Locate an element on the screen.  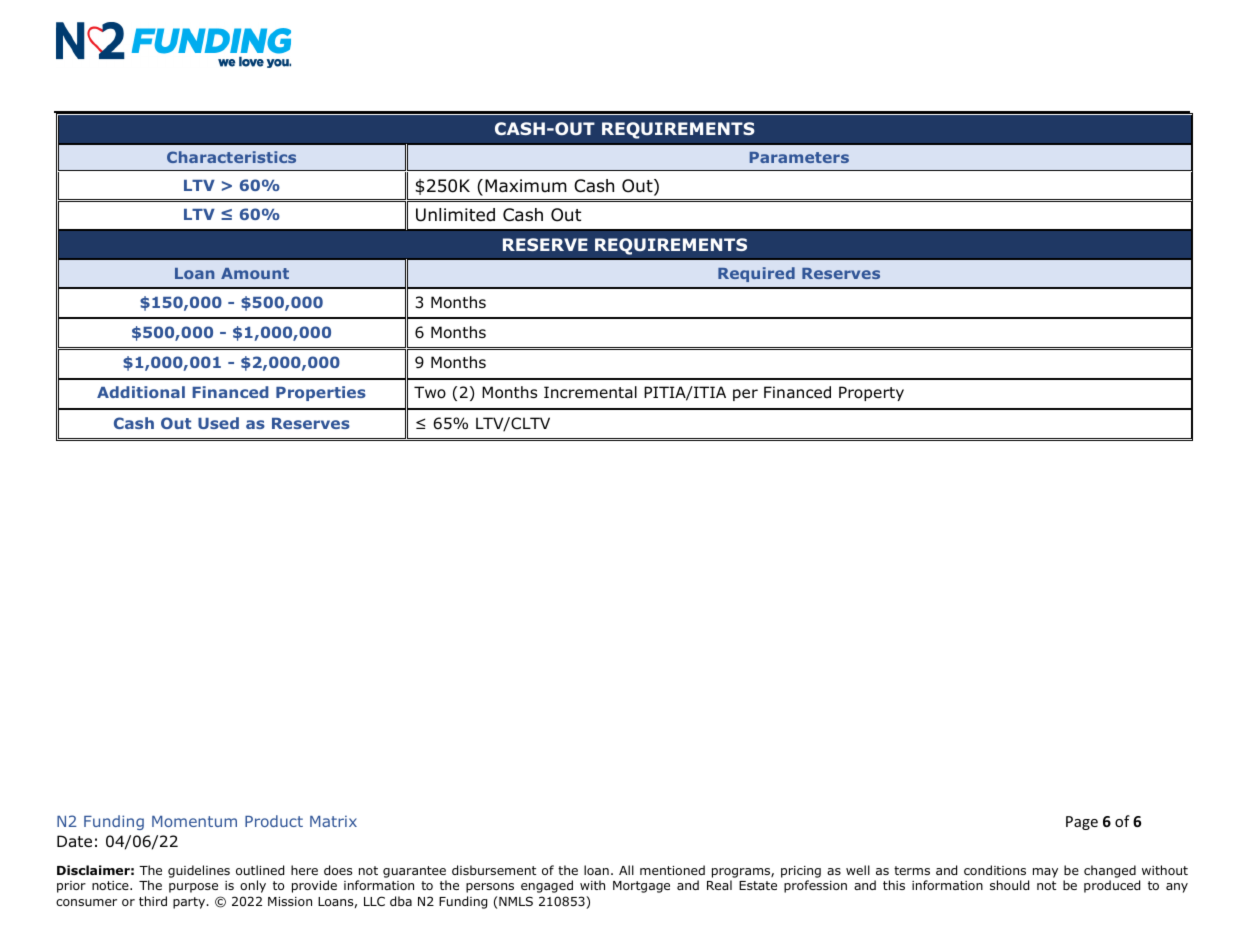
Used is located at coordinates (218, 423).
